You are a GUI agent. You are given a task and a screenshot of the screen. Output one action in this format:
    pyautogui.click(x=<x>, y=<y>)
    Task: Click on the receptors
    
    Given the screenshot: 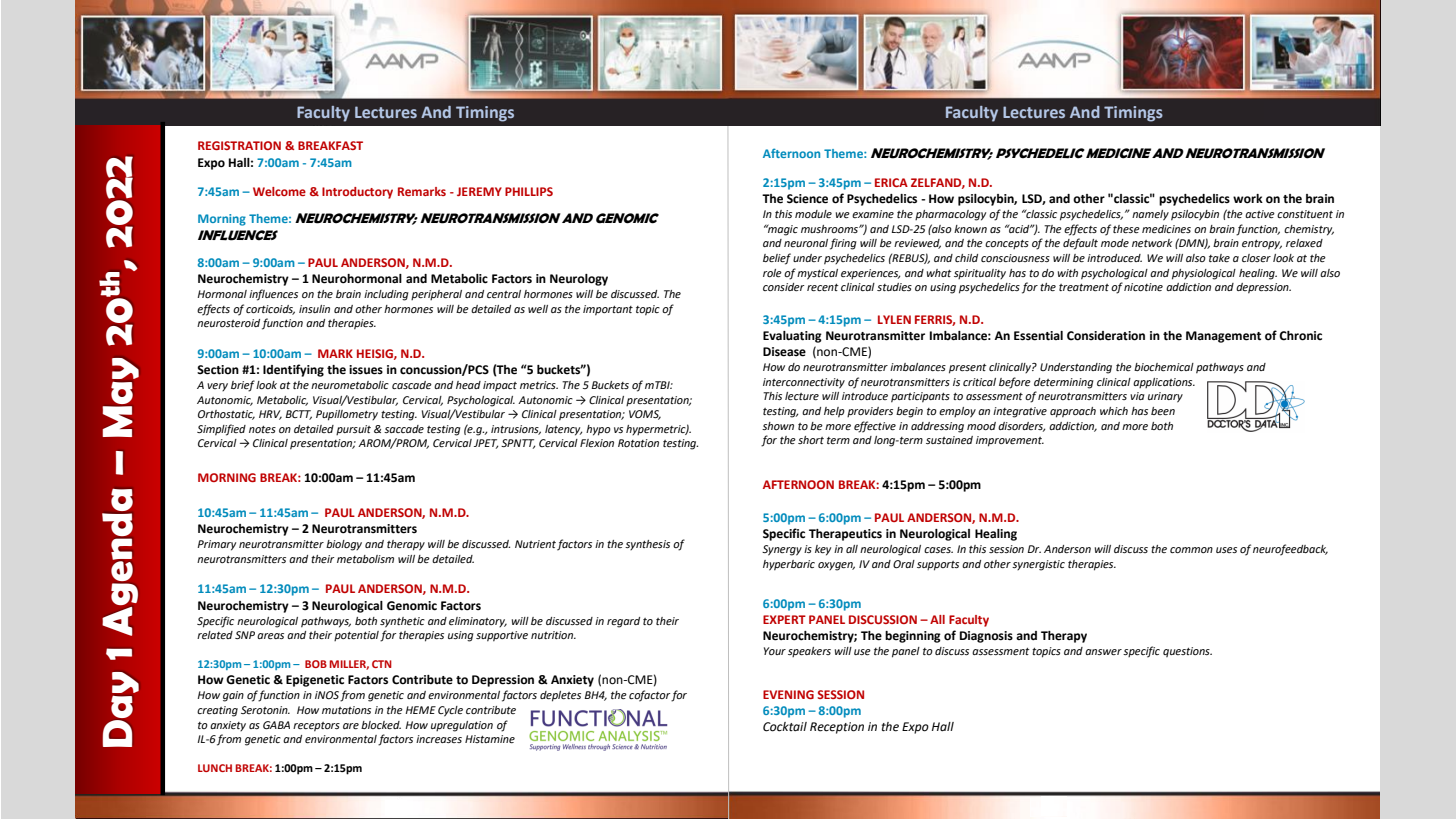 What is the action you would take?
    pyautogui.click(x=316, y=727)
